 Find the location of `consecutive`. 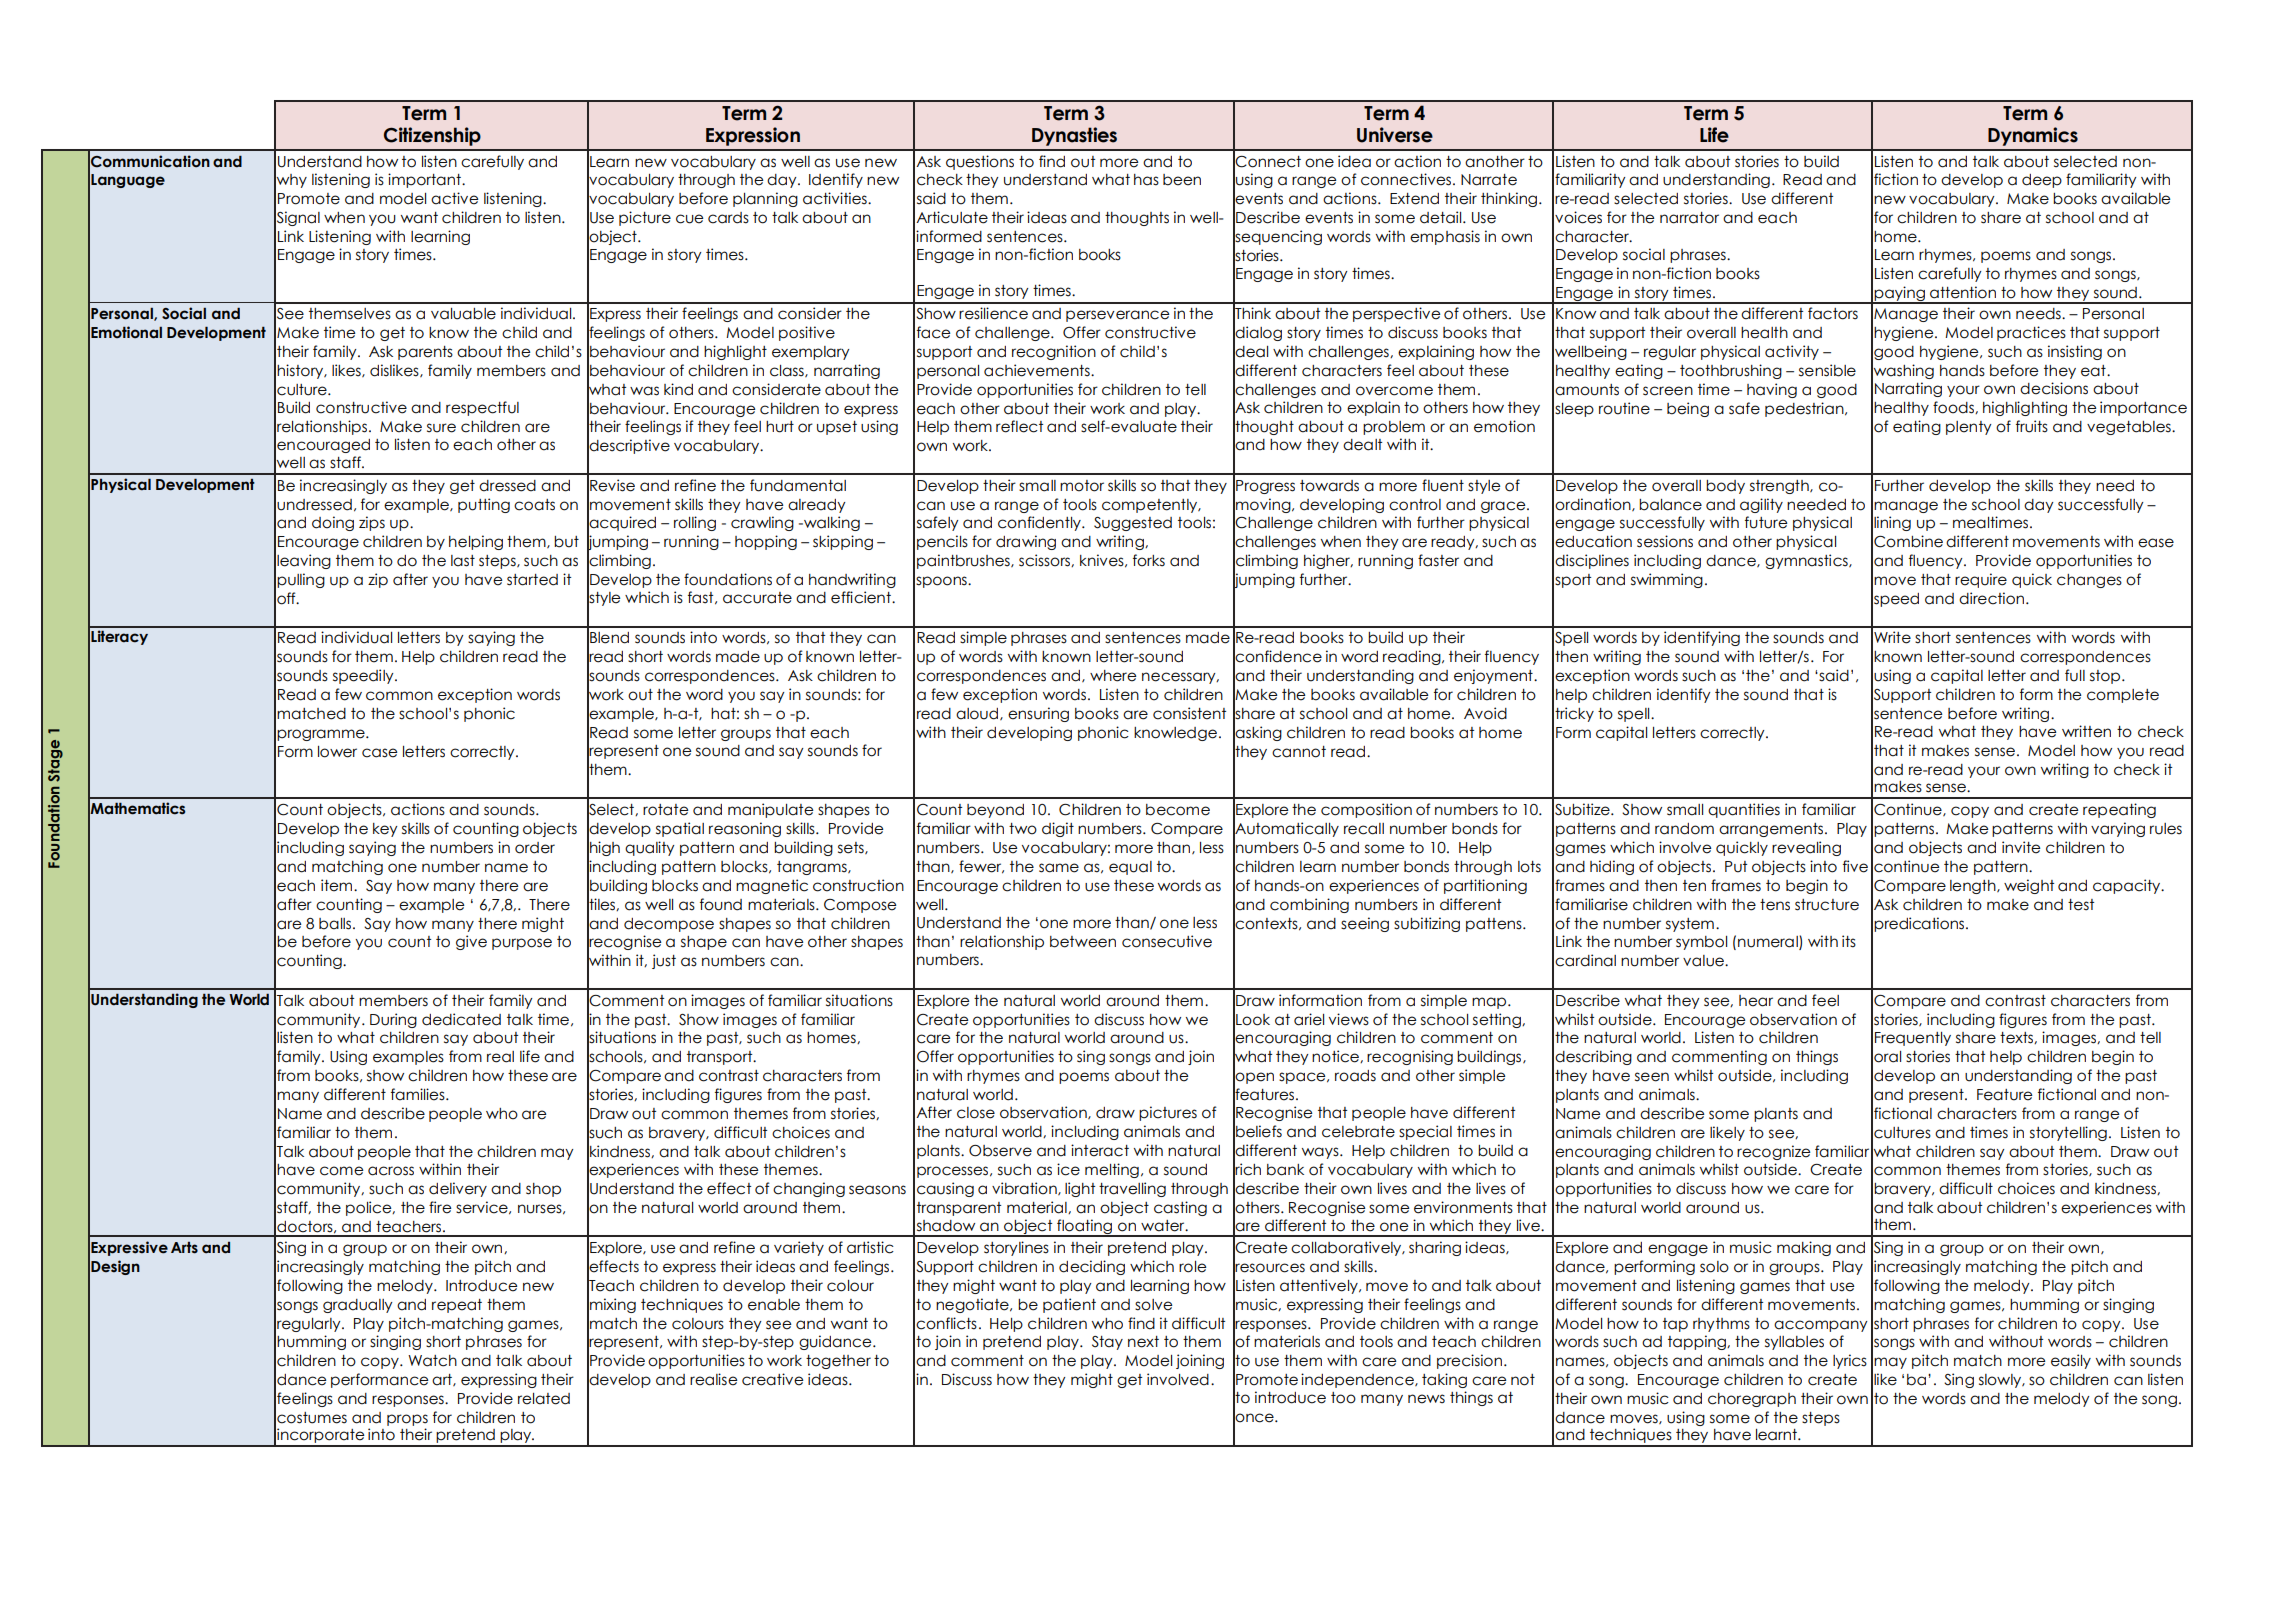

consecutive is located at coordinates (1167, 941).
